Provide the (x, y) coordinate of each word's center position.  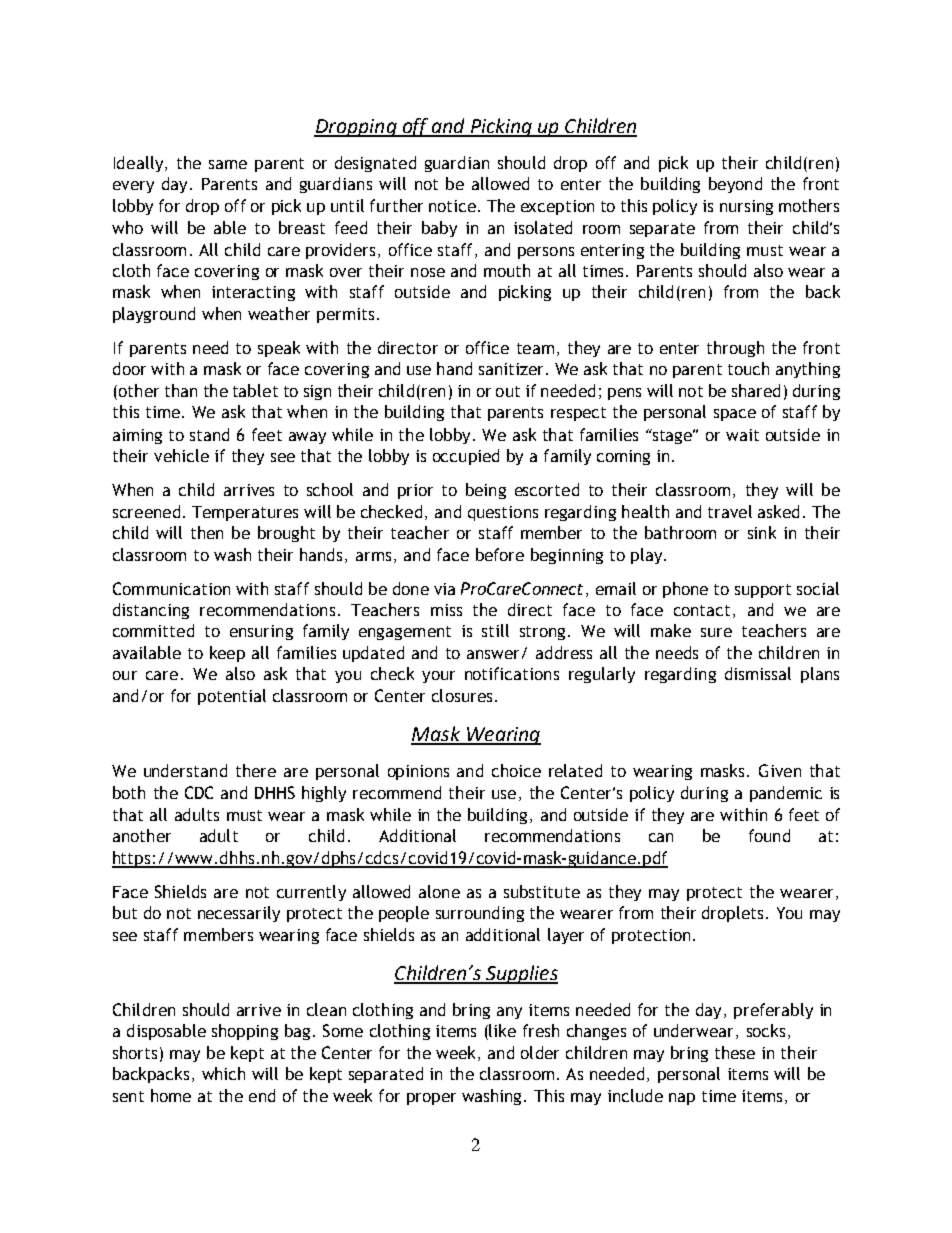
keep (227, 654)
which (223, 1073)
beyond (735, 185)
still (495, 630)
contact (702, 610)
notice (452, 206)
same (228, 164)
